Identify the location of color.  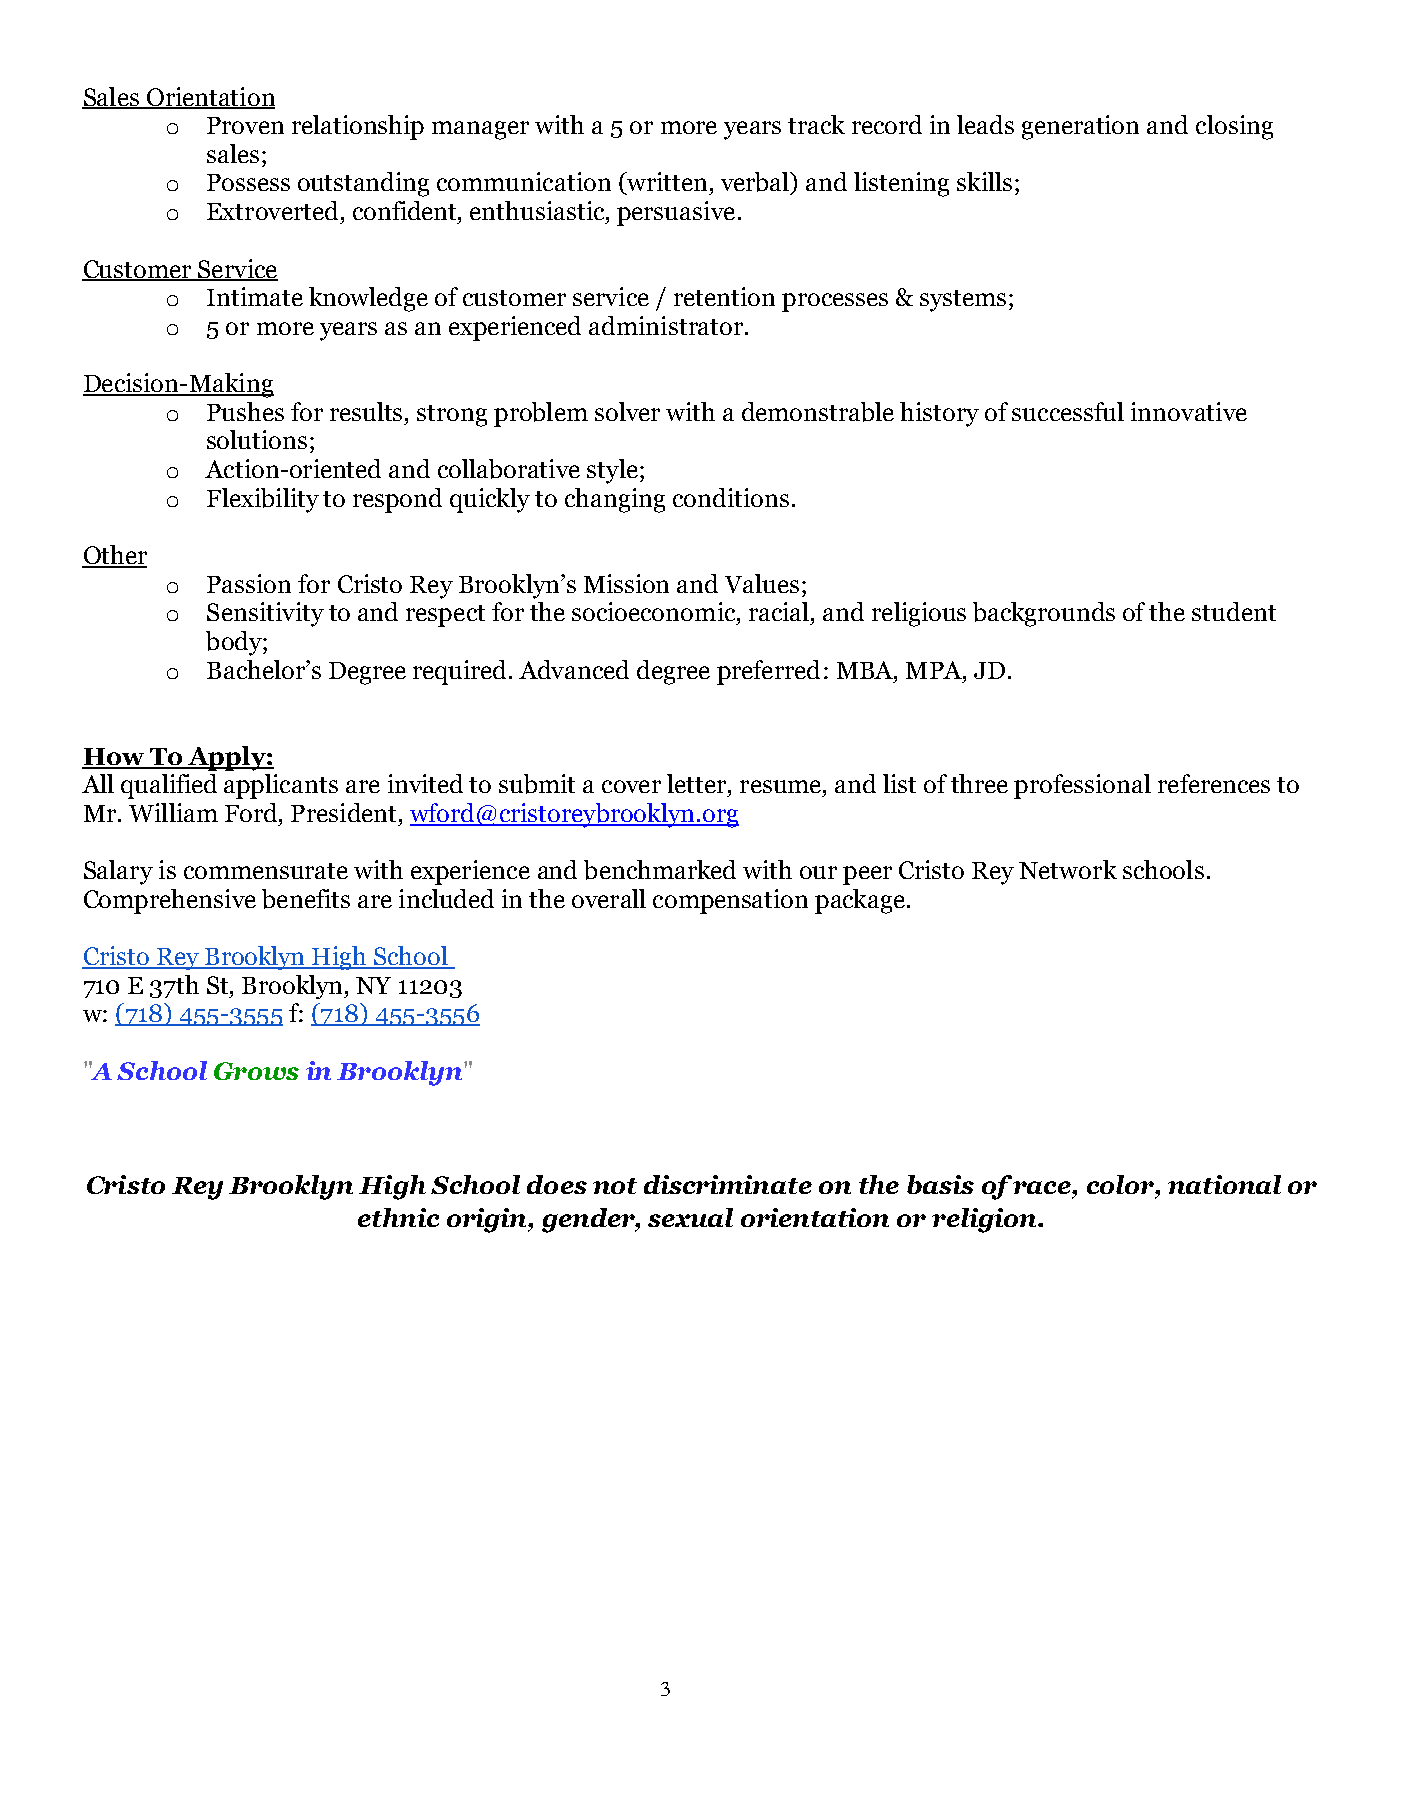
(1121, 1184).
